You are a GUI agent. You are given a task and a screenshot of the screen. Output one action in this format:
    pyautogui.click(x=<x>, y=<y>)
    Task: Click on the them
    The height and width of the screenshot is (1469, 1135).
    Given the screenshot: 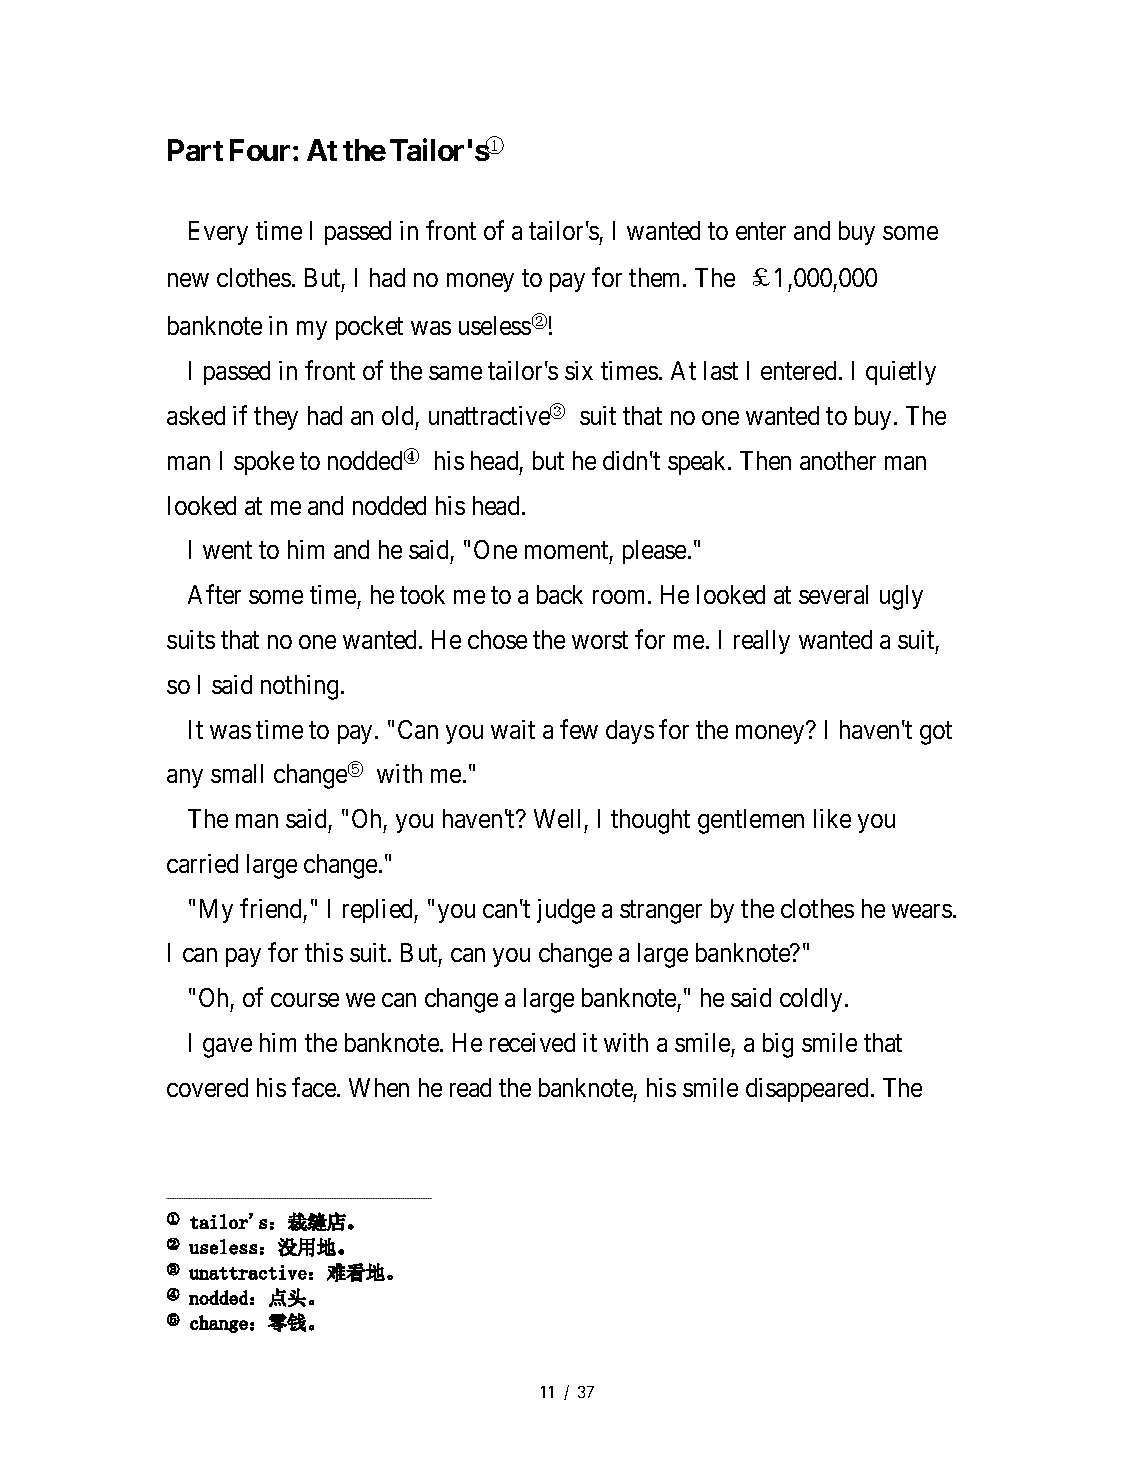 What is the action you would take?
    pyautogui.click(x=656, y=277)
